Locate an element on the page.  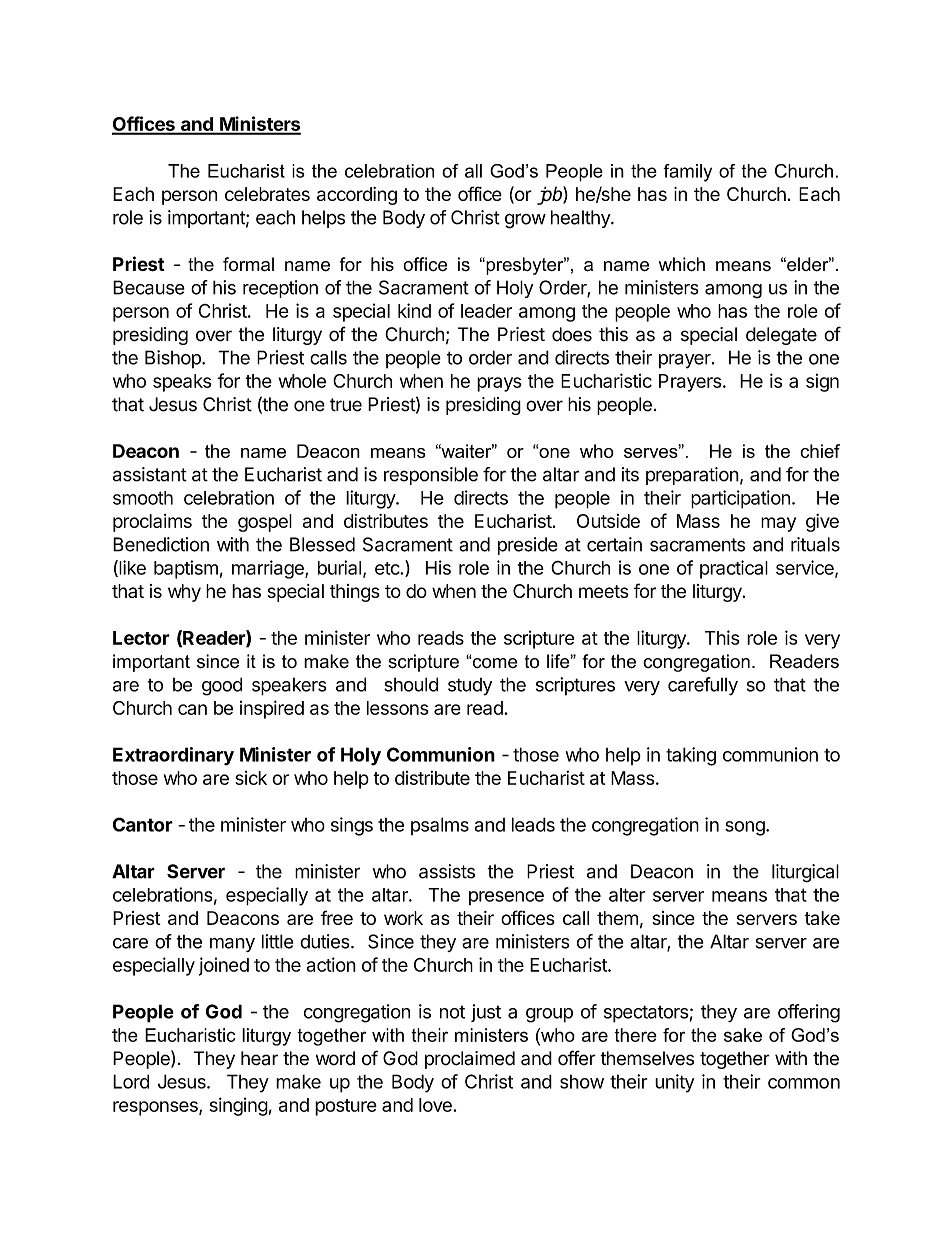
family is located at coordinates (687, 173).
